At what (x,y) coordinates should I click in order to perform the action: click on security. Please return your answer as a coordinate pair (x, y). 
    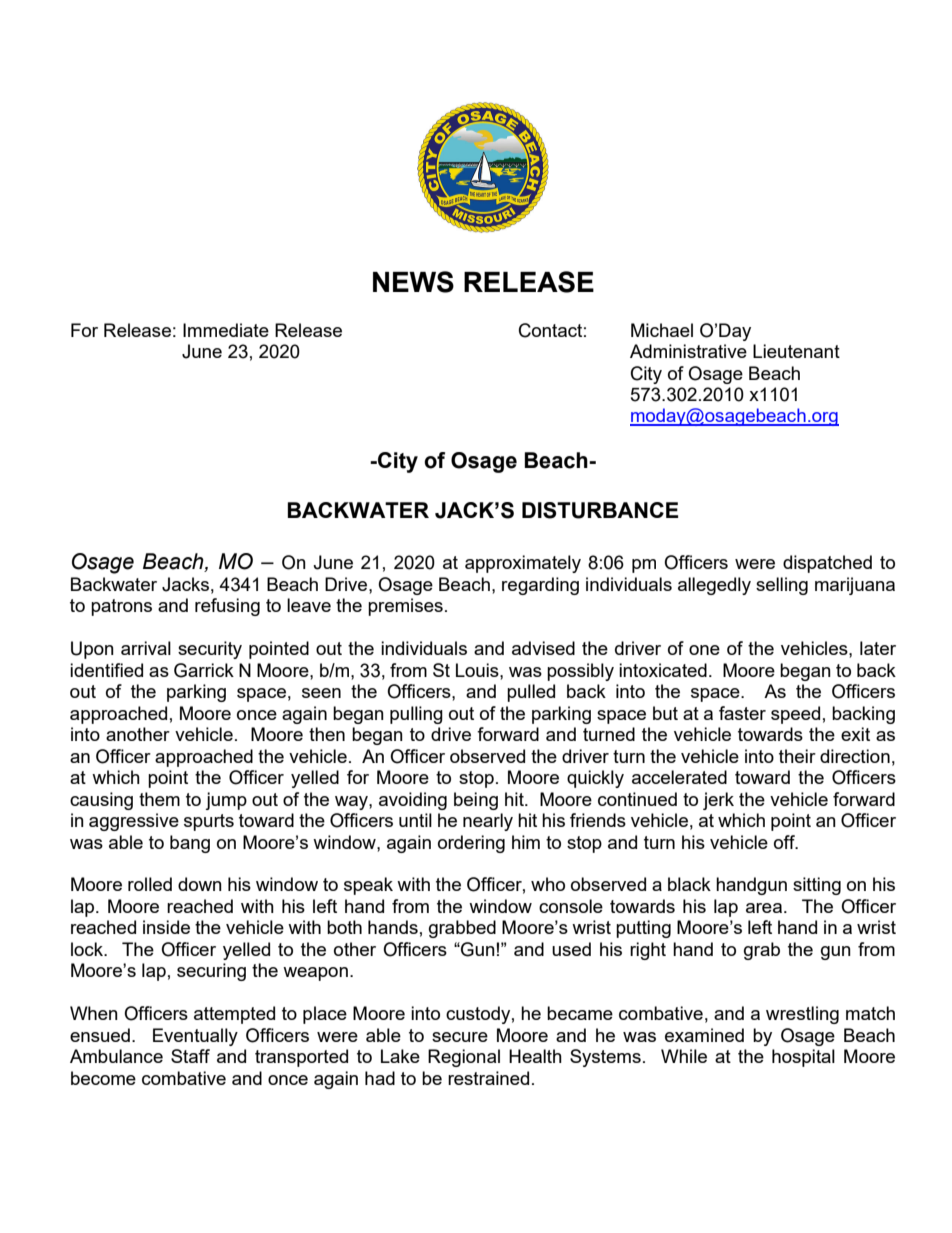
    Looking at the image, I should click on (210, 650).
